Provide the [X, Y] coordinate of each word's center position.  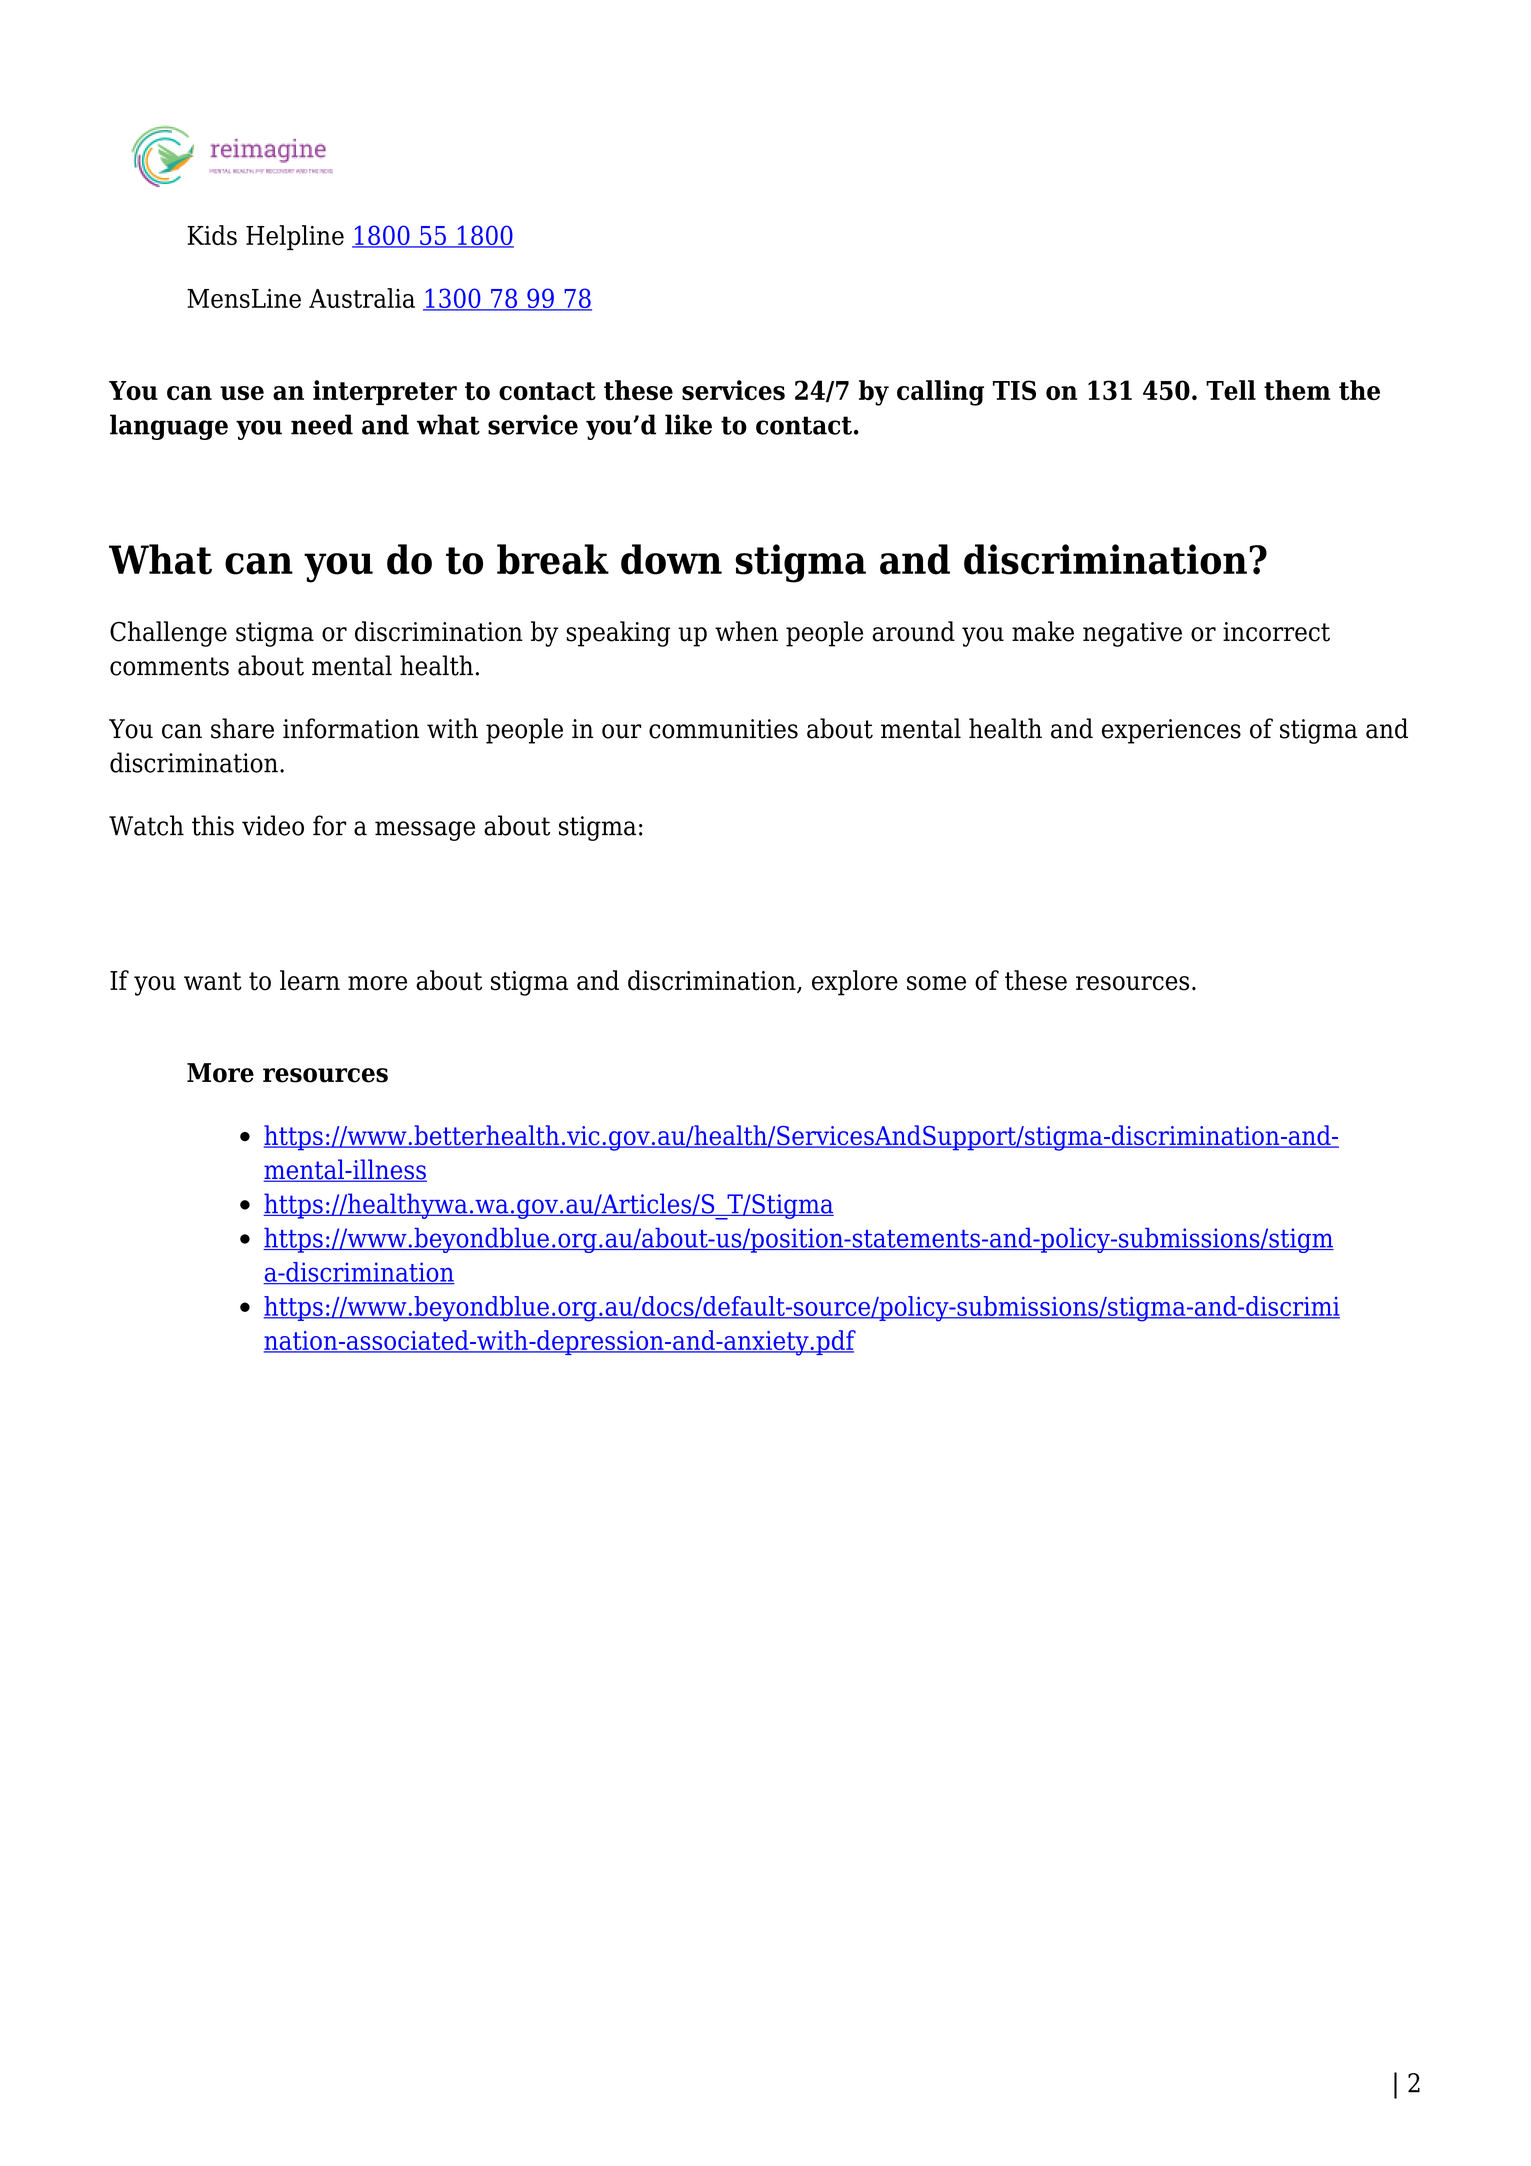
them [1297, 390]
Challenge [168, 634]
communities [723, 729]
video [273, 825]
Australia [362, 298]
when [746, 631]
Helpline [295, 237]
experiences [1171, 731]
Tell [1231, 390]
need [322, 424]
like [688, 424]
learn [310, 980]
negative [1132, 634]
